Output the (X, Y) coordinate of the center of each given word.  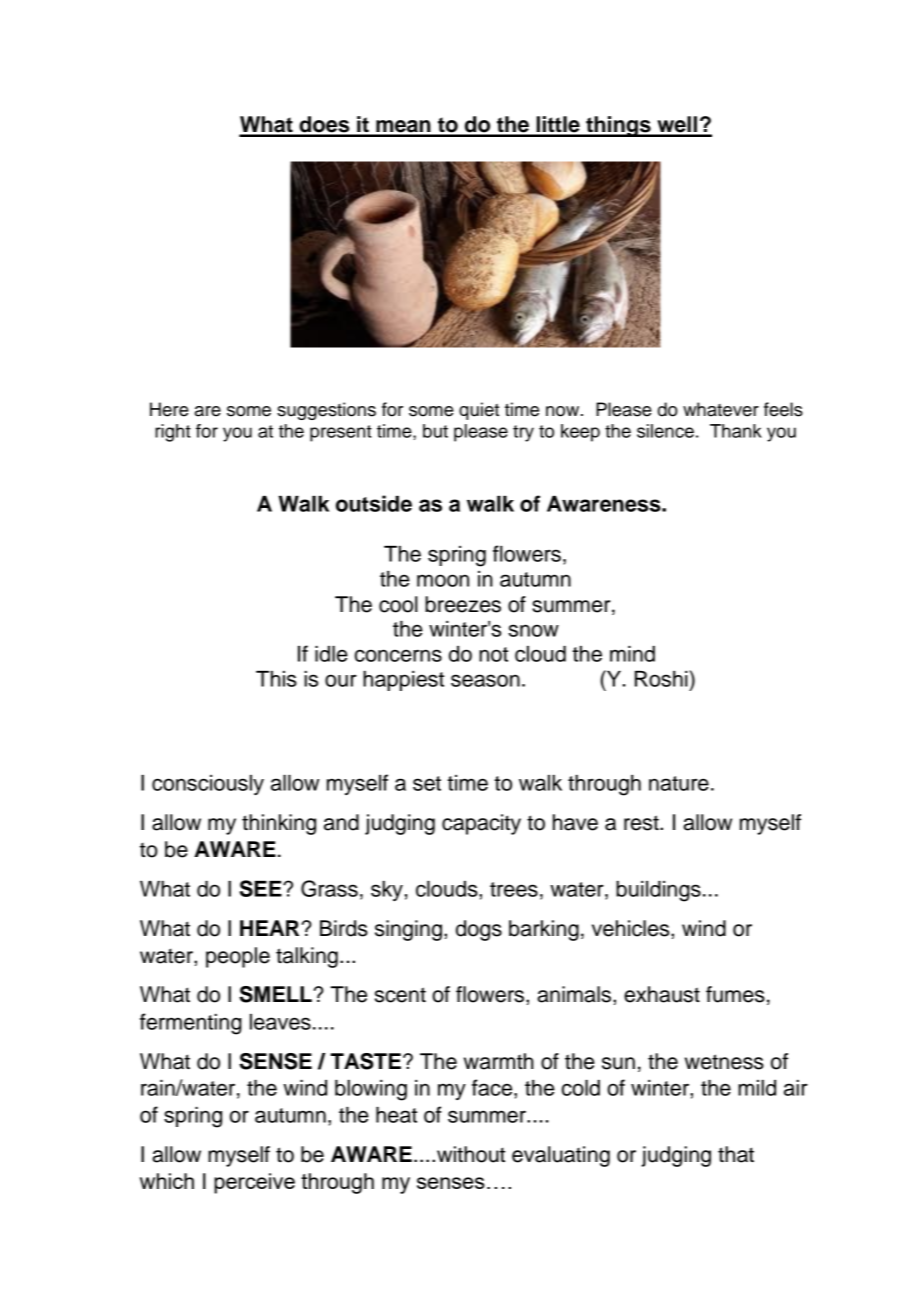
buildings (658, 891)
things (618, 126)
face (493, 1087)
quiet (479, 411)
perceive (254, 1183)
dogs (479, 930)
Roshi (662, 678)
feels (783, 409)
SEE (262, 888)
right (173, 433)
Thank (736, 431)
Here (169, 409)
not (493, 654)
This (276, 679)
